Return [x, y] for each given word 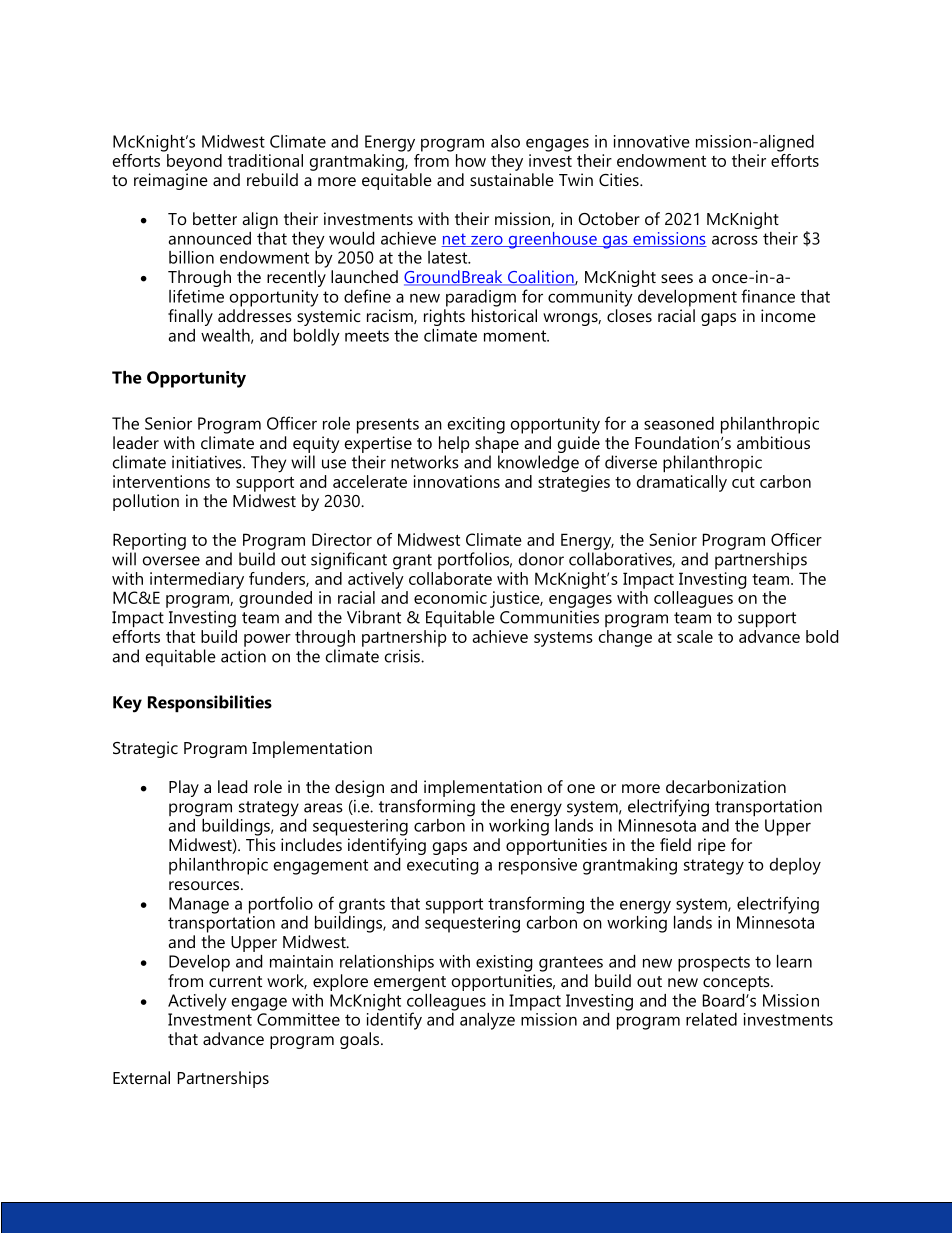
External [141, 1077]
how [471, 160]
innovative [652, 141]
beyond [193, 161]
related [711, 1019]
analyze [487, 1021]
